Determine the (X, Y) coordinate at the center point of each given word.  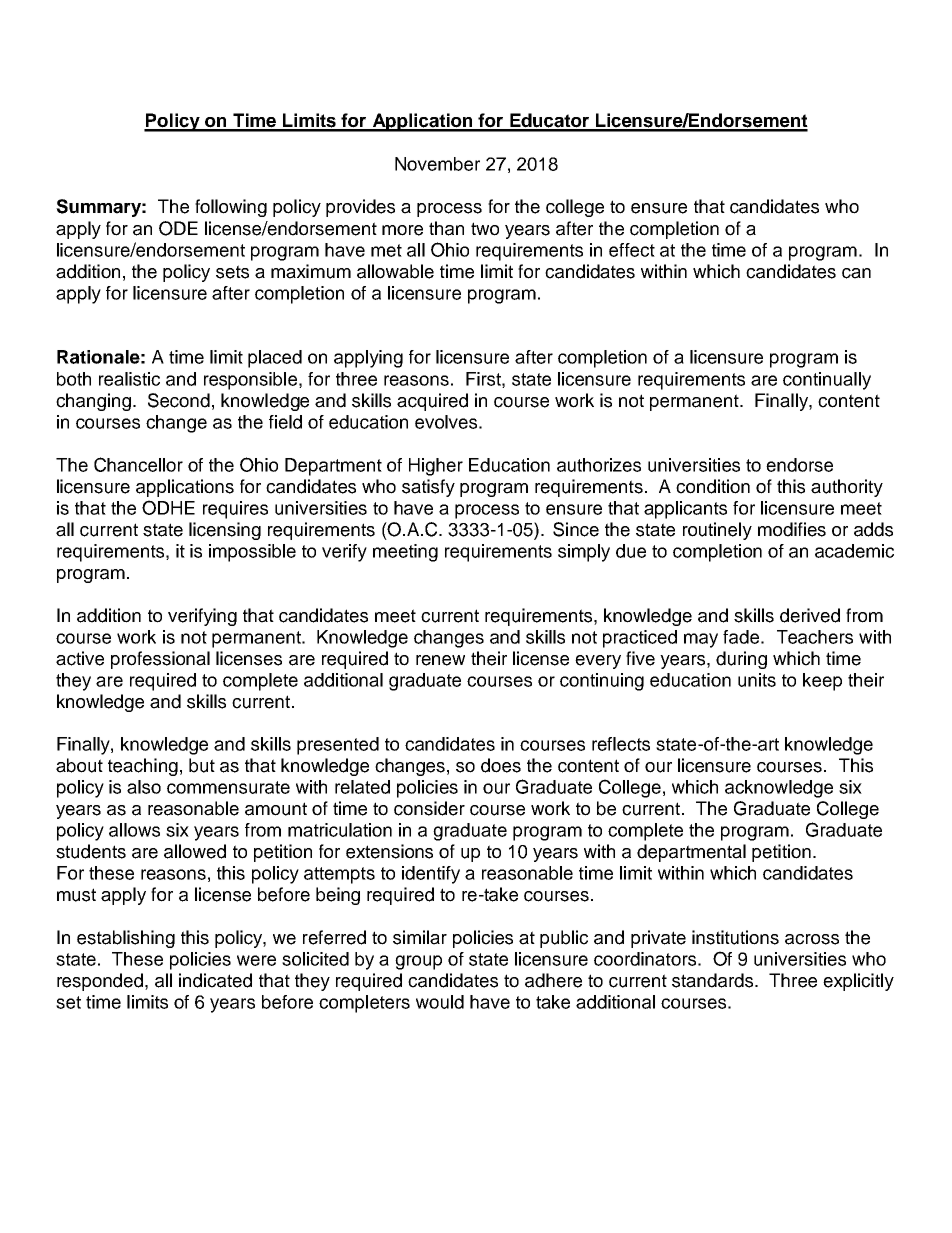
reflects (621, 744)
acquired (432, 402)
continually (827, 381)
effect (632, 250)
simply (584, 553)
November (437, 164)
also (144, 787)
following (231, 208)
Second (179, 400)
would (440, 1002)
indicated (215, 980)
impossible (252, 553)
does (501, 765)
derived (810, 615)
